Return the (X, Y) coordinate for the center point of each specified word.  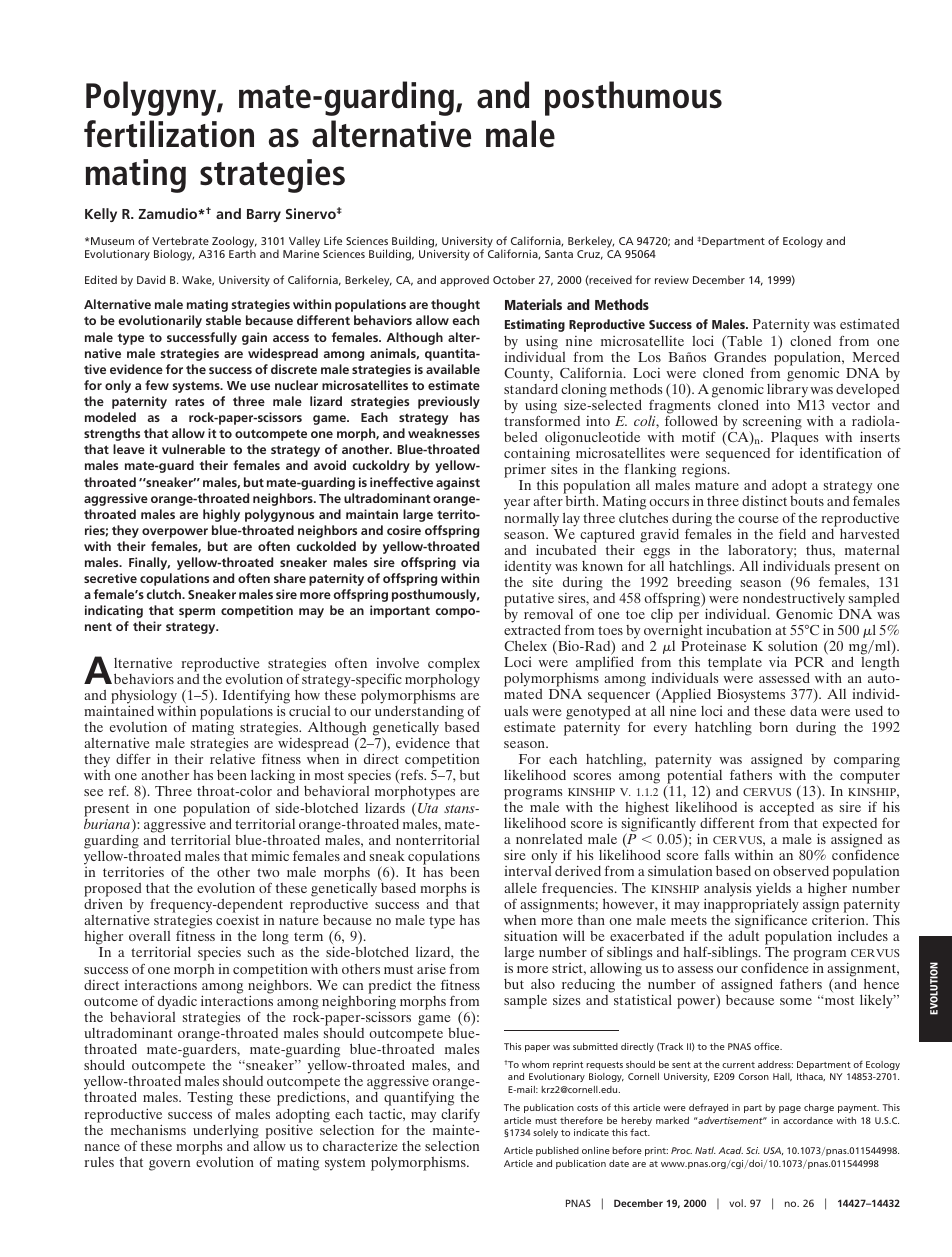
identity (528, 568)
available (453, 369)
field (792, 533)
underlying (226, 1132)
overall (149, 936)
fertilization (169, 134)
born (773, 727)
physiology (144, 698)
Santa (559, 254)
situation (530, 935)
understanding (419, 713)
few (157, 385)
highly (221, 515)
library (787, 389)
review (672, 280)
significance (770, 921)
